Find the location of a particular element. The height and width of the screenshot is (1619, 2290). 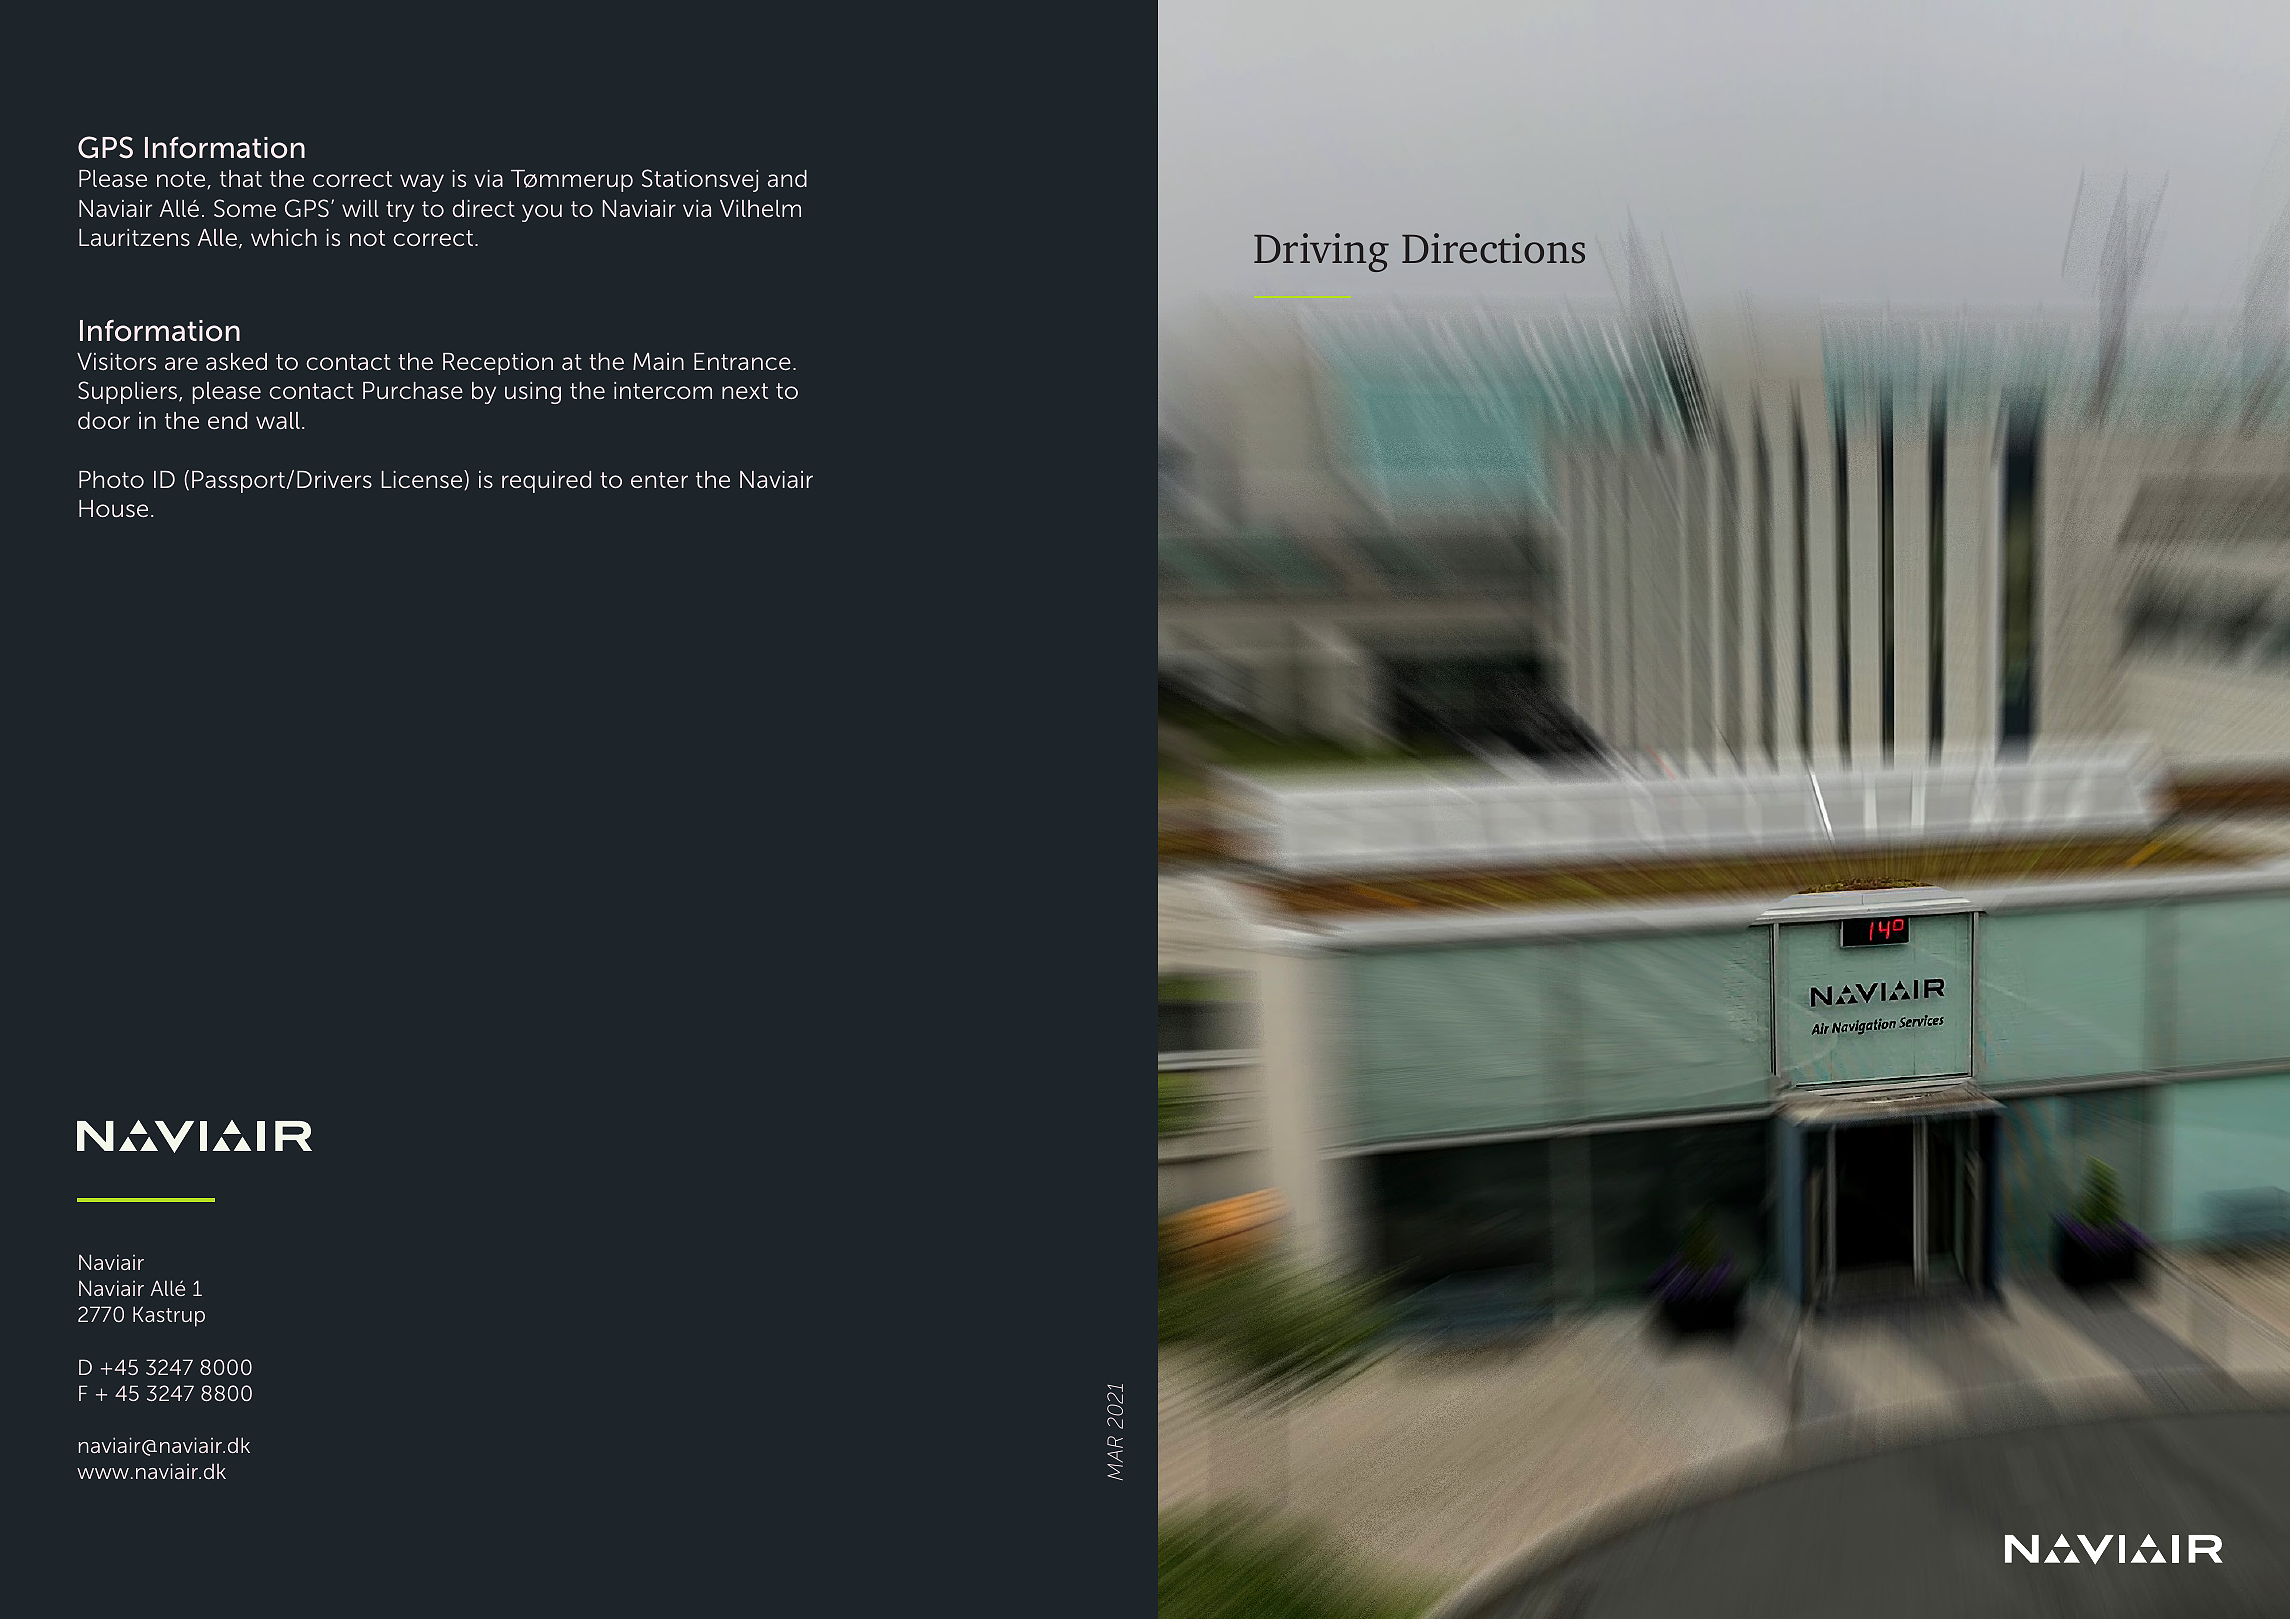

Driving is located at coordinates (1321, 252).
